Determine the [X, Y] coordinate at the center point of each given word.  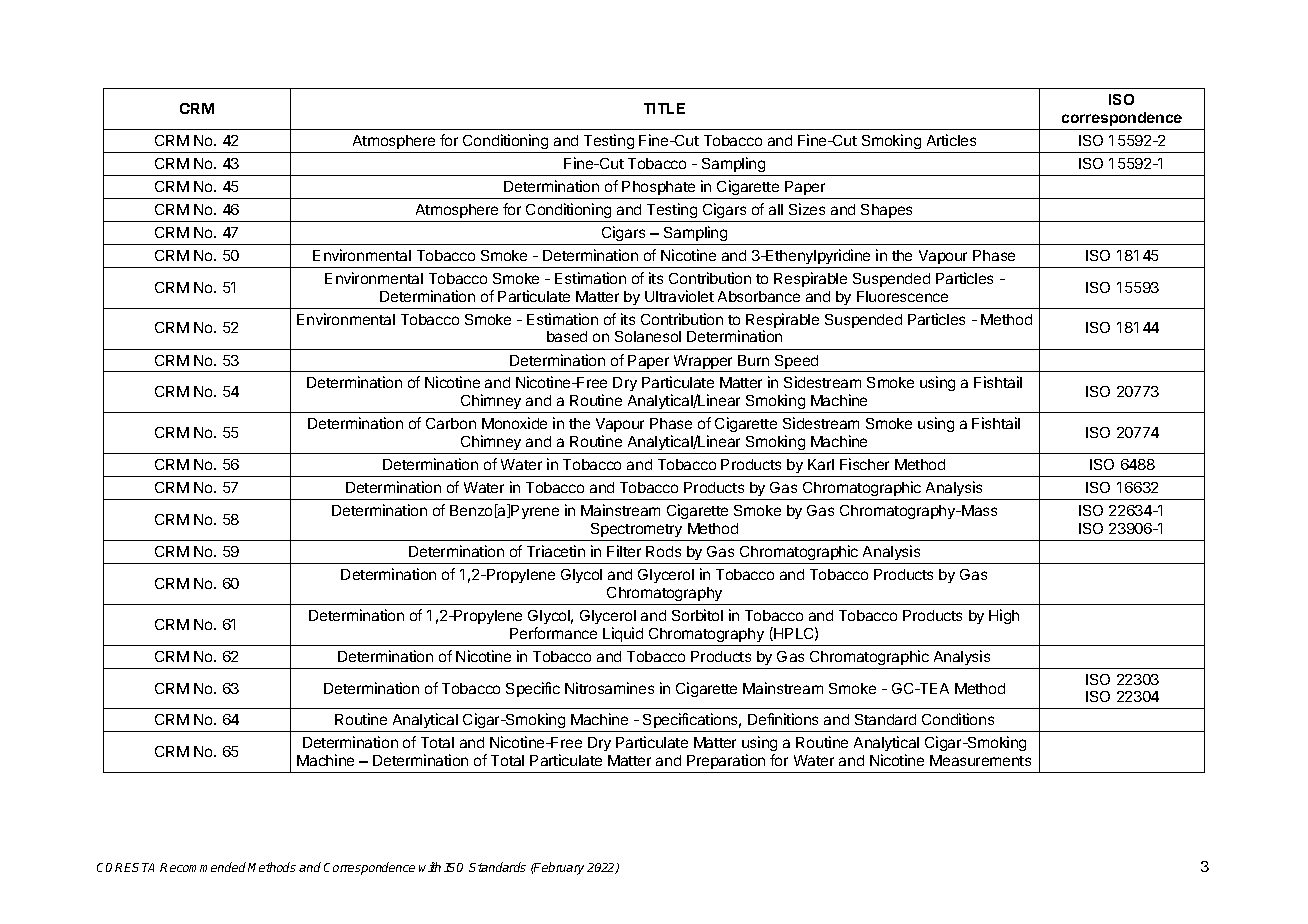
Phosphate [658, 188]
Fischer [864, 464]
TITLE [664, 108]
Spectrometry [636, 530]
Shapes [886, 211]
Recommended [203, 867]
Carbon [451, 423]
